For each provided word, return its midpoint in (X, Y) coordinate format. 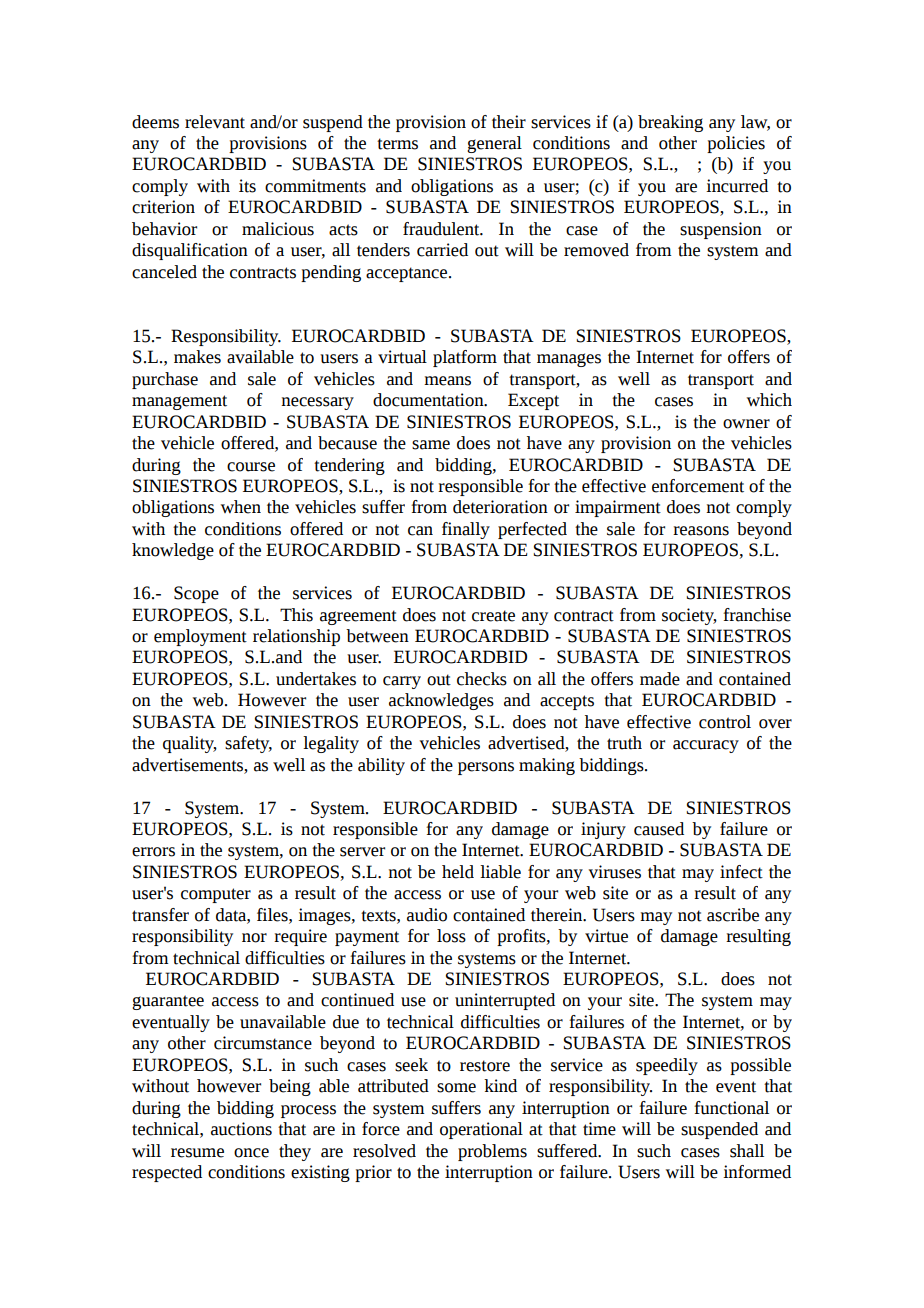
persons (486, 768)
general (494, 144)
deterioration (500, 507)
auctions (241, 1129)
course (251, 467)
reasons (701, 531)
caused (659, 829)
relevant (215, 122)
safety (248, 744)
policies (736, 144)
